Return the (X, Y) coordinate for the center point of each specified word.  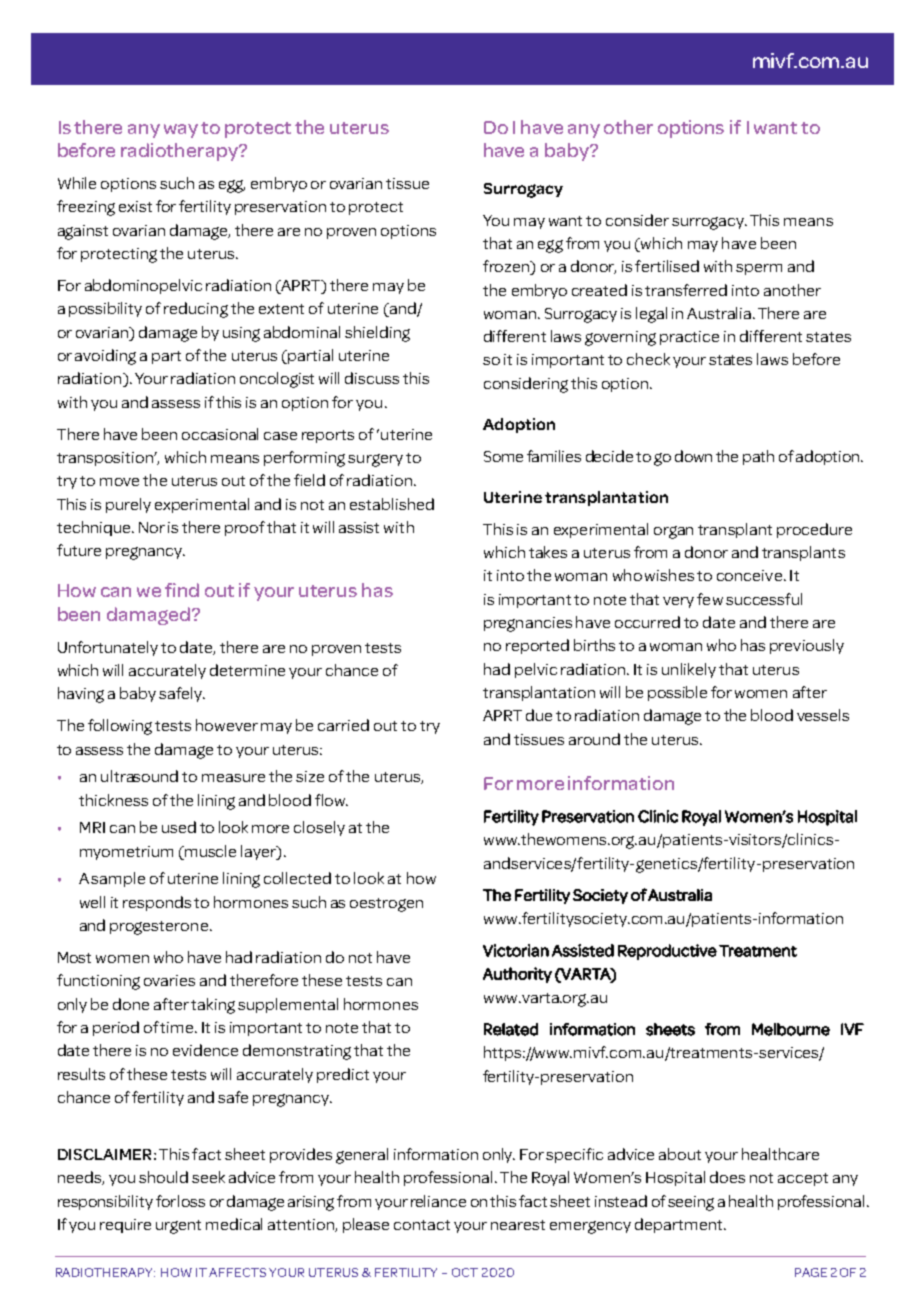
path (758, 457)
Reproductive (667, 952)
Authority (517, 975)
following (120, 727)
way (181, 131)
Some (503, 456)
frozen (507, 267)
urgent (178, 1227)
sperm (759, 269)
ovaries (169, 980)
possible (677, 693)
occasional (220, 434)
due (539, 715)
